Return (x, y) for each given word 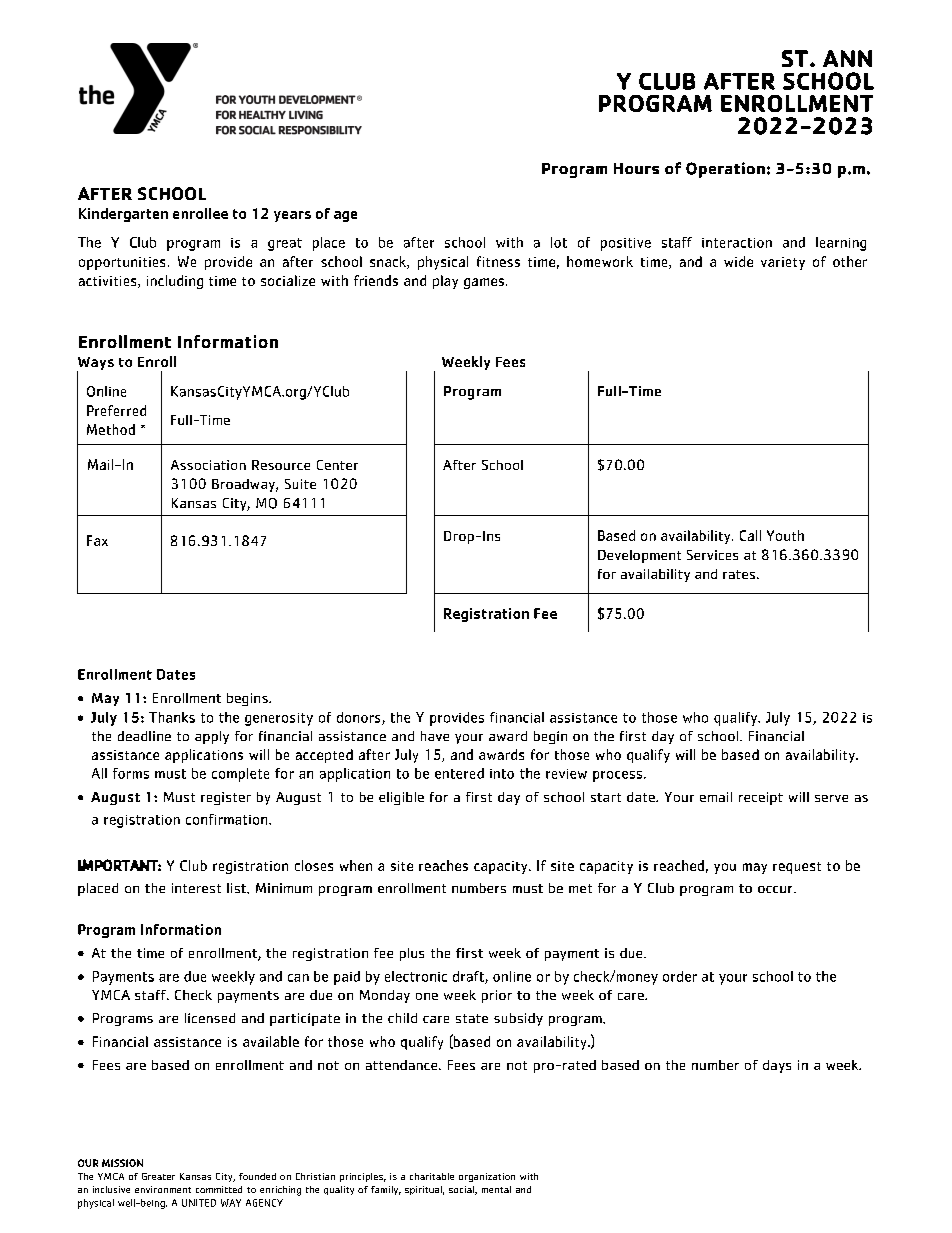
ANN (847, 58)
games (484, 283)
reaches (443, 865)
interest (196, 888)
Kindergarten (123, 215)
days (777, 1066)
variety (783, 263)
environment (163, 1189)
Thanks (172, 717)
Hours (636, 168)
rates (739, 574)
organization (487, 1177)
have (435, 736)
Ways (95, 365)
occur (776, 889)
